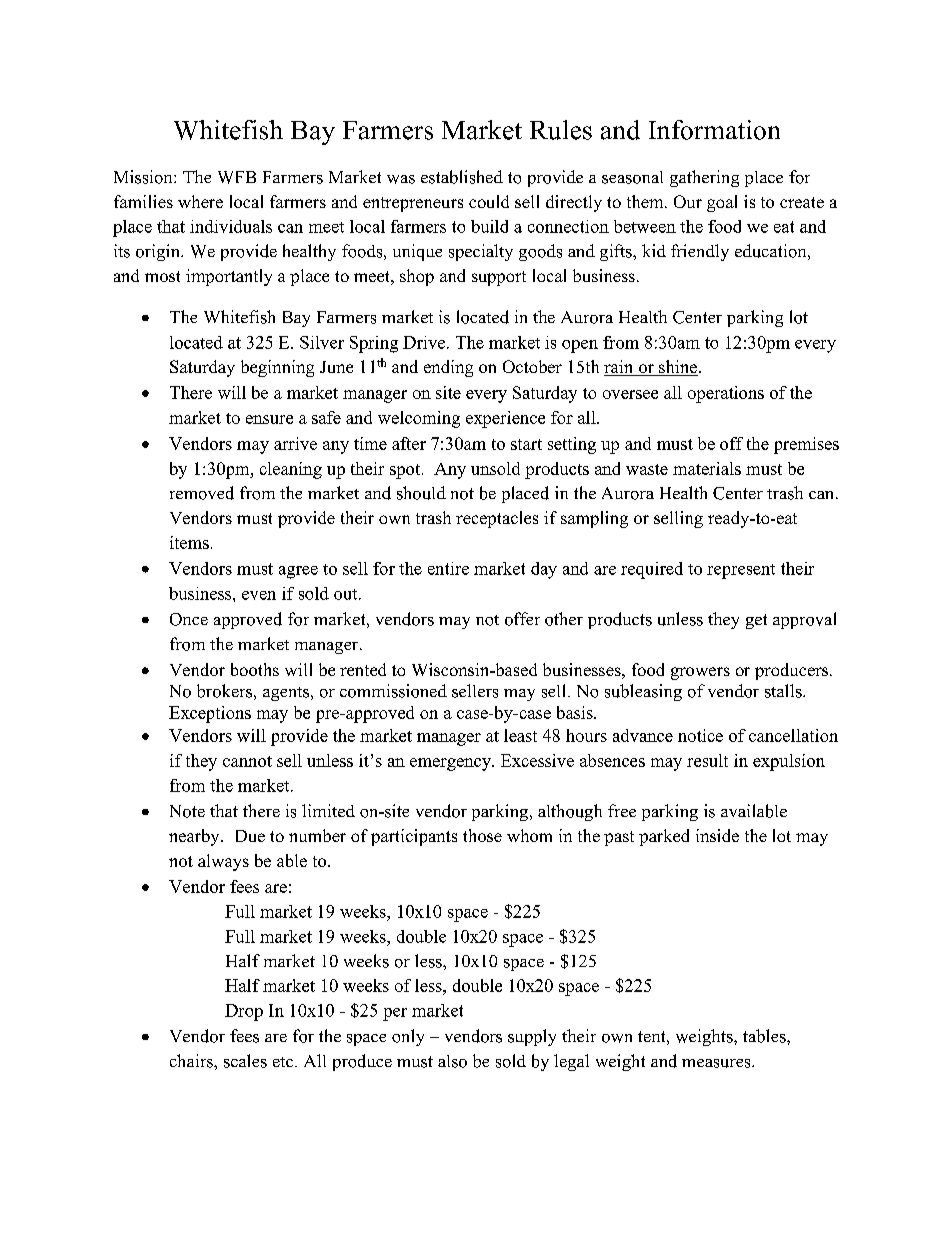  Describe the element at coordinates (451, 764) in the screenshot. I see `emergency` at that location.
